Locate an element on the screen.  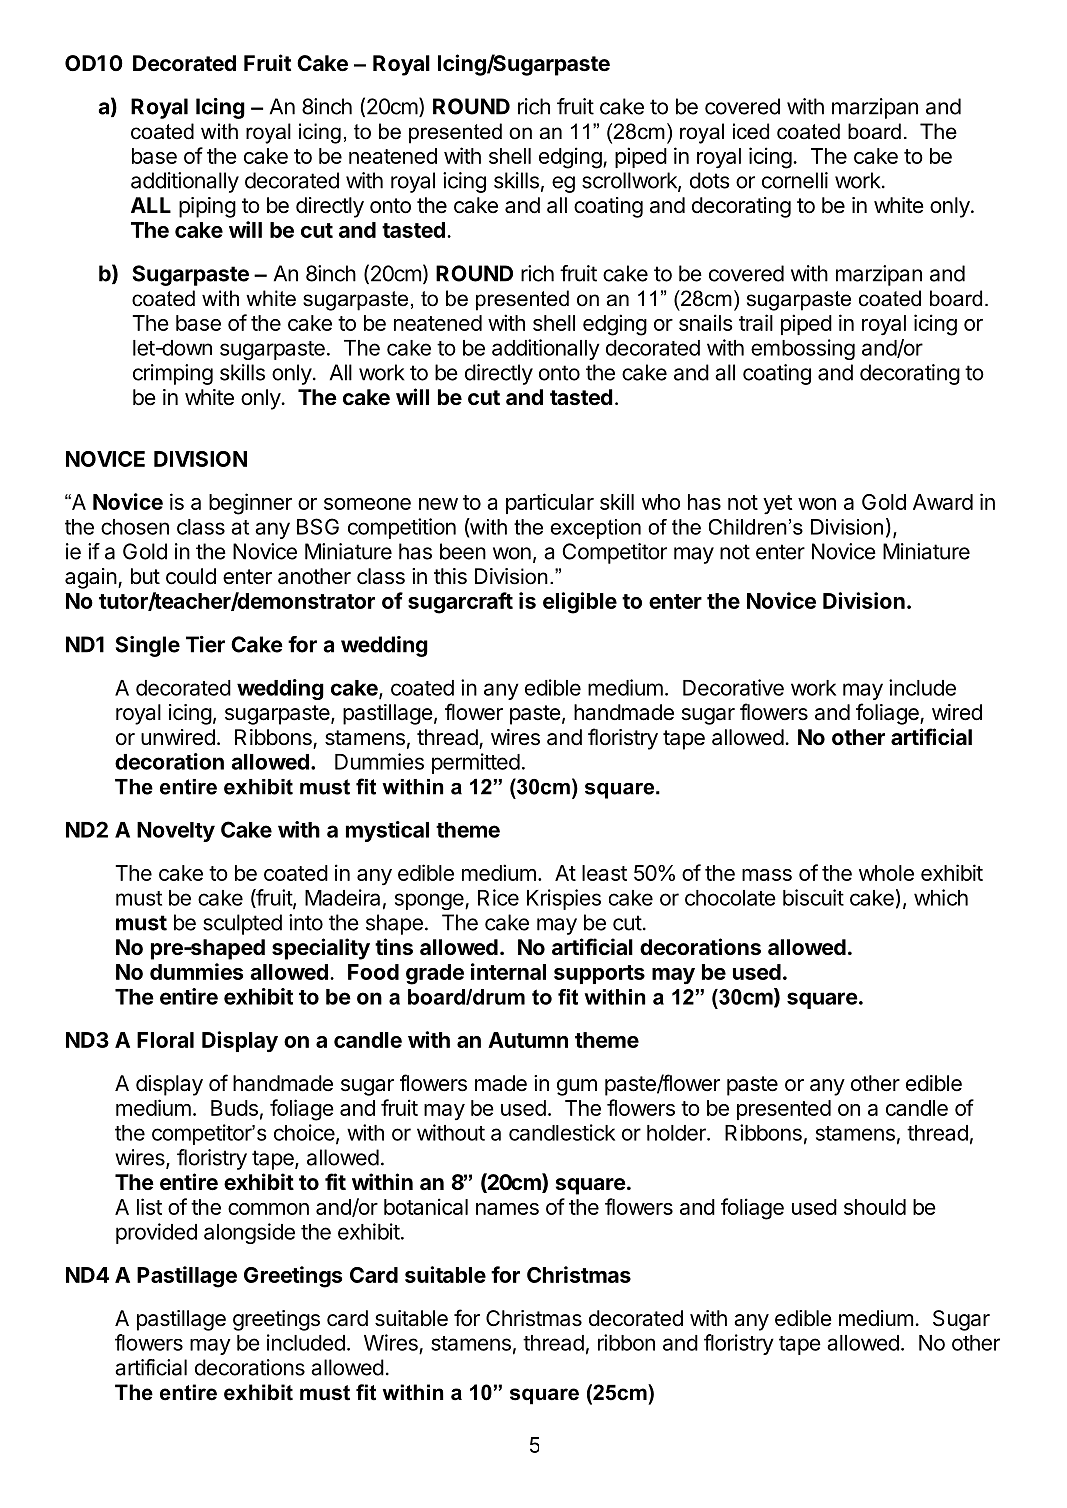
Rice is located at coordinates (498, 897).
